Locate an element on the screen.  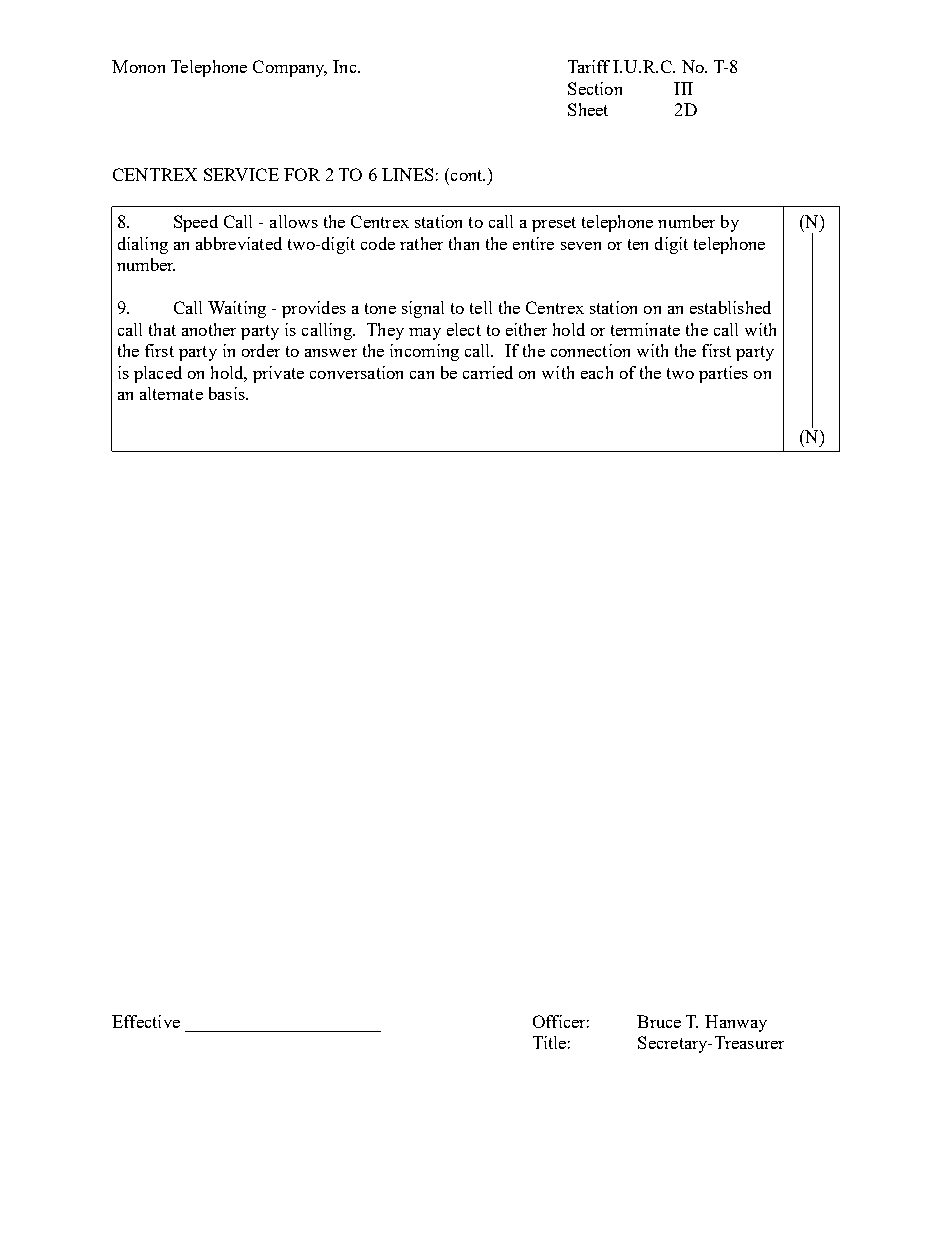
terminate is located at coordinates (645, 329).
